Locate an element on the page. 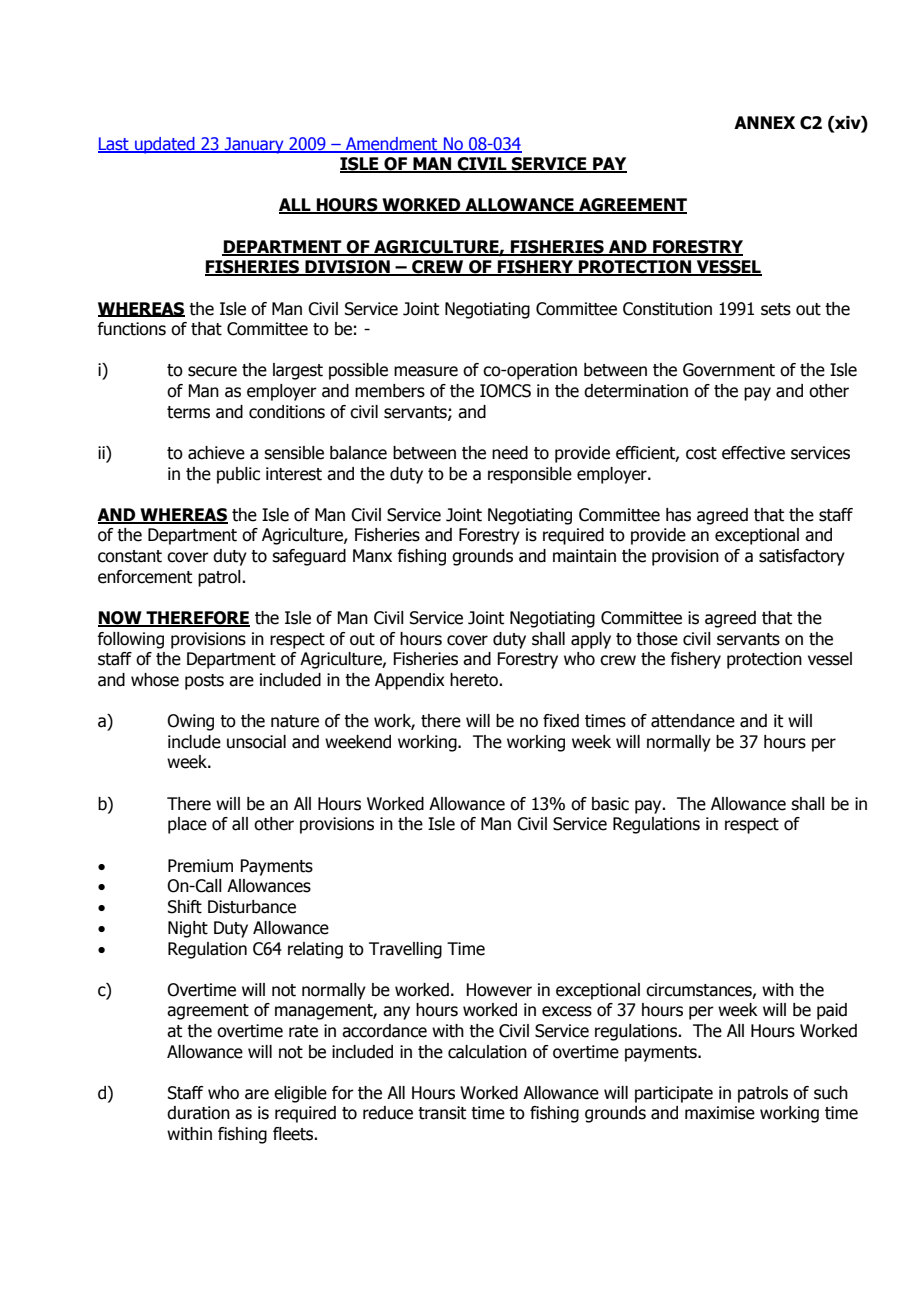  Appendix is located at coordinates (410, 681).
